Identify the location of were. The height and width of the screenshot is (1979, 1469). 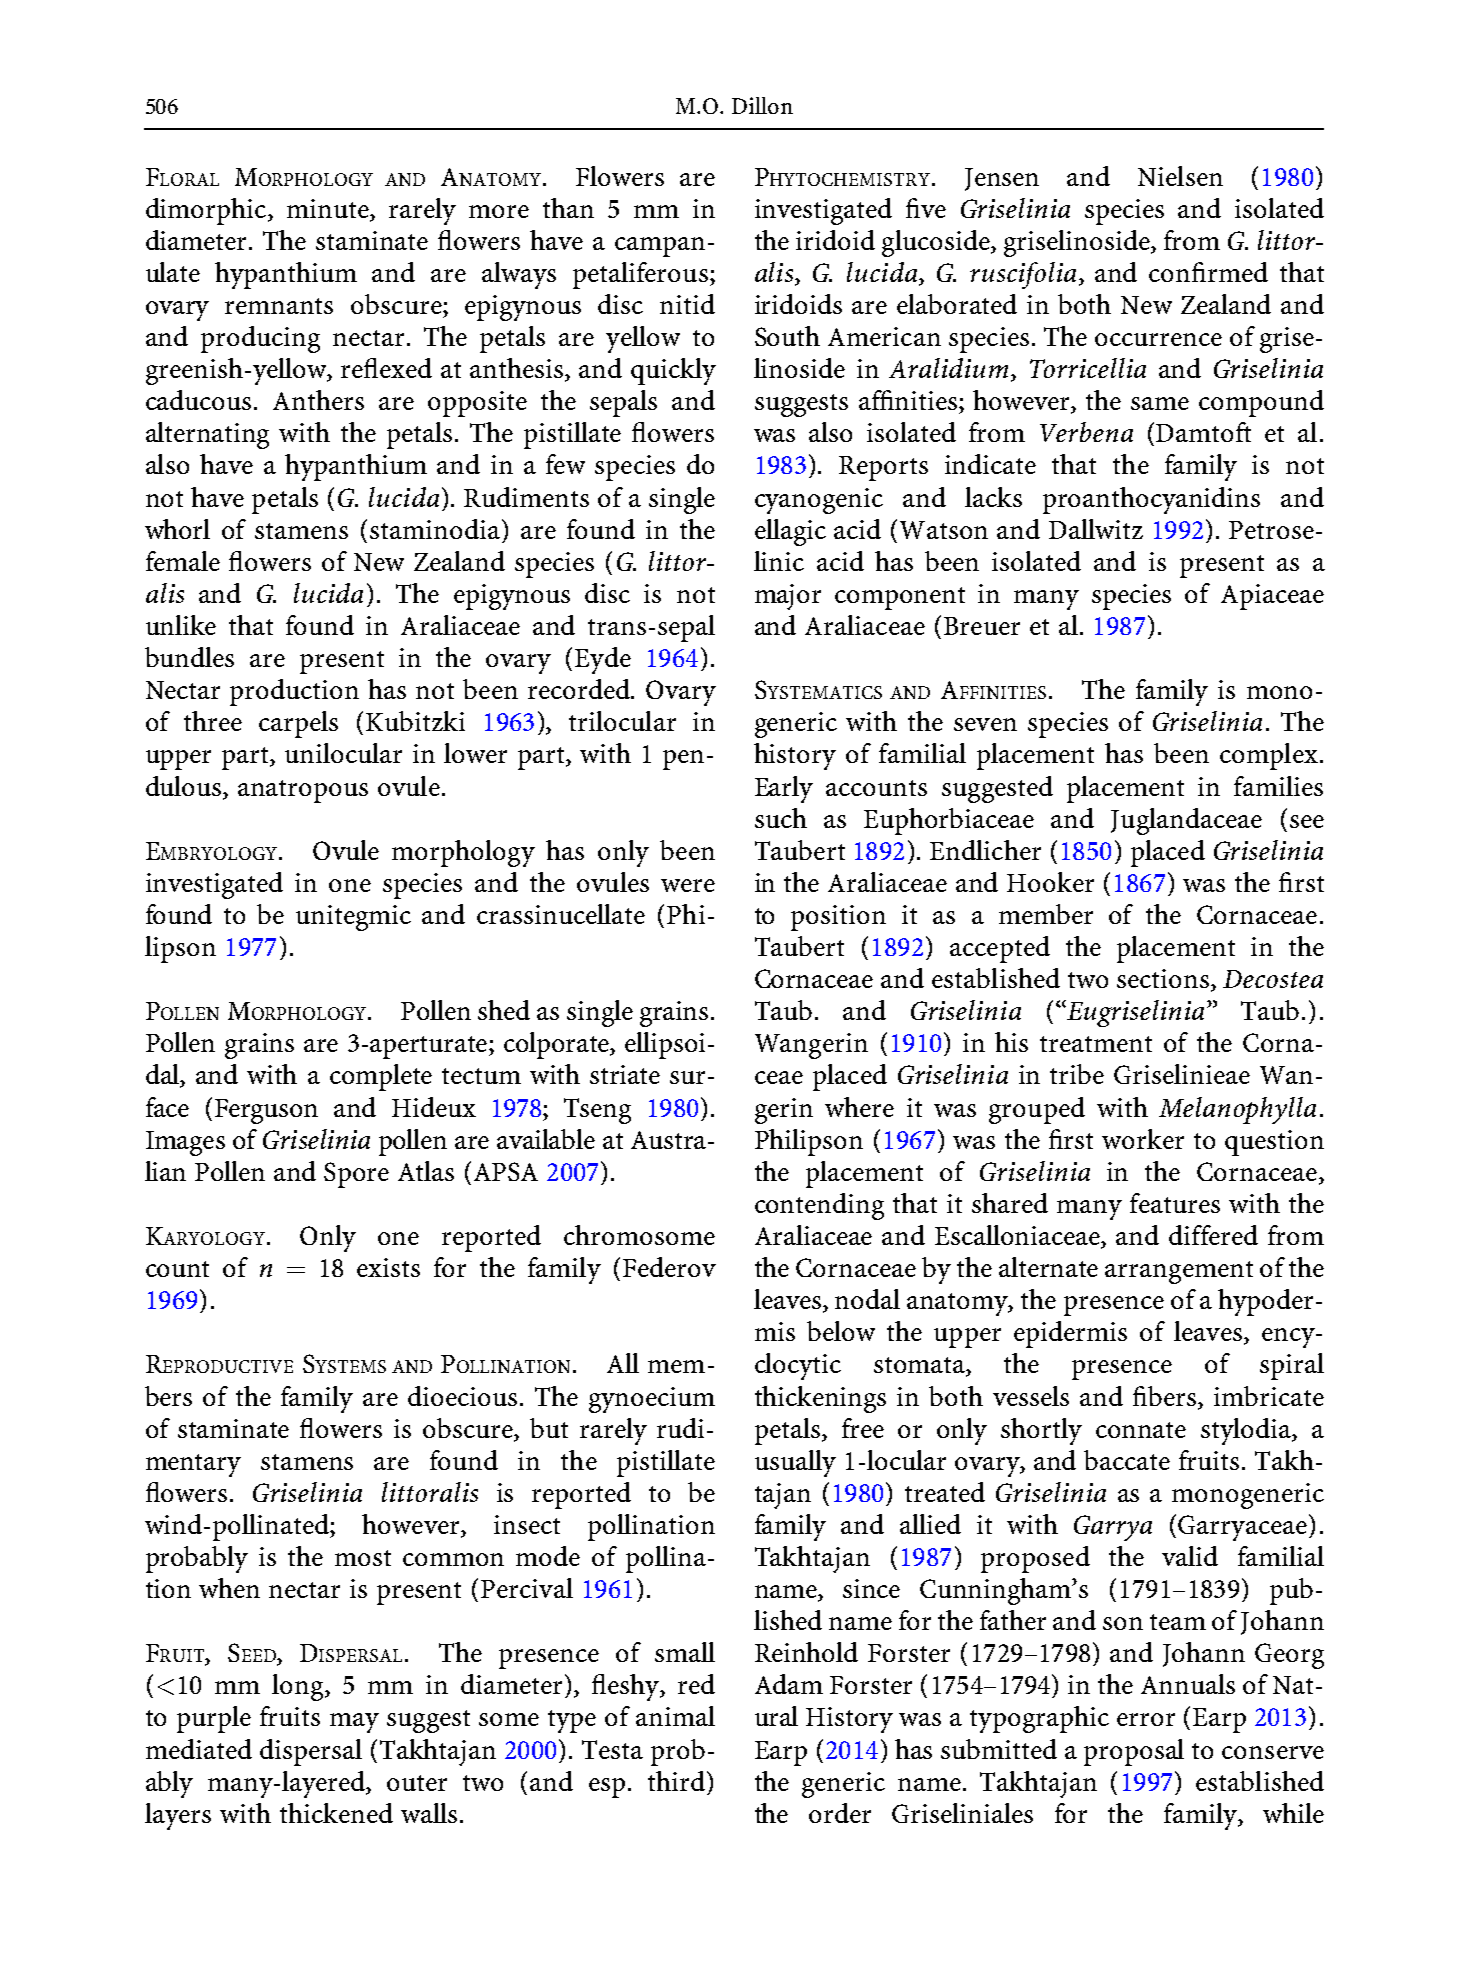
(688, 885).
